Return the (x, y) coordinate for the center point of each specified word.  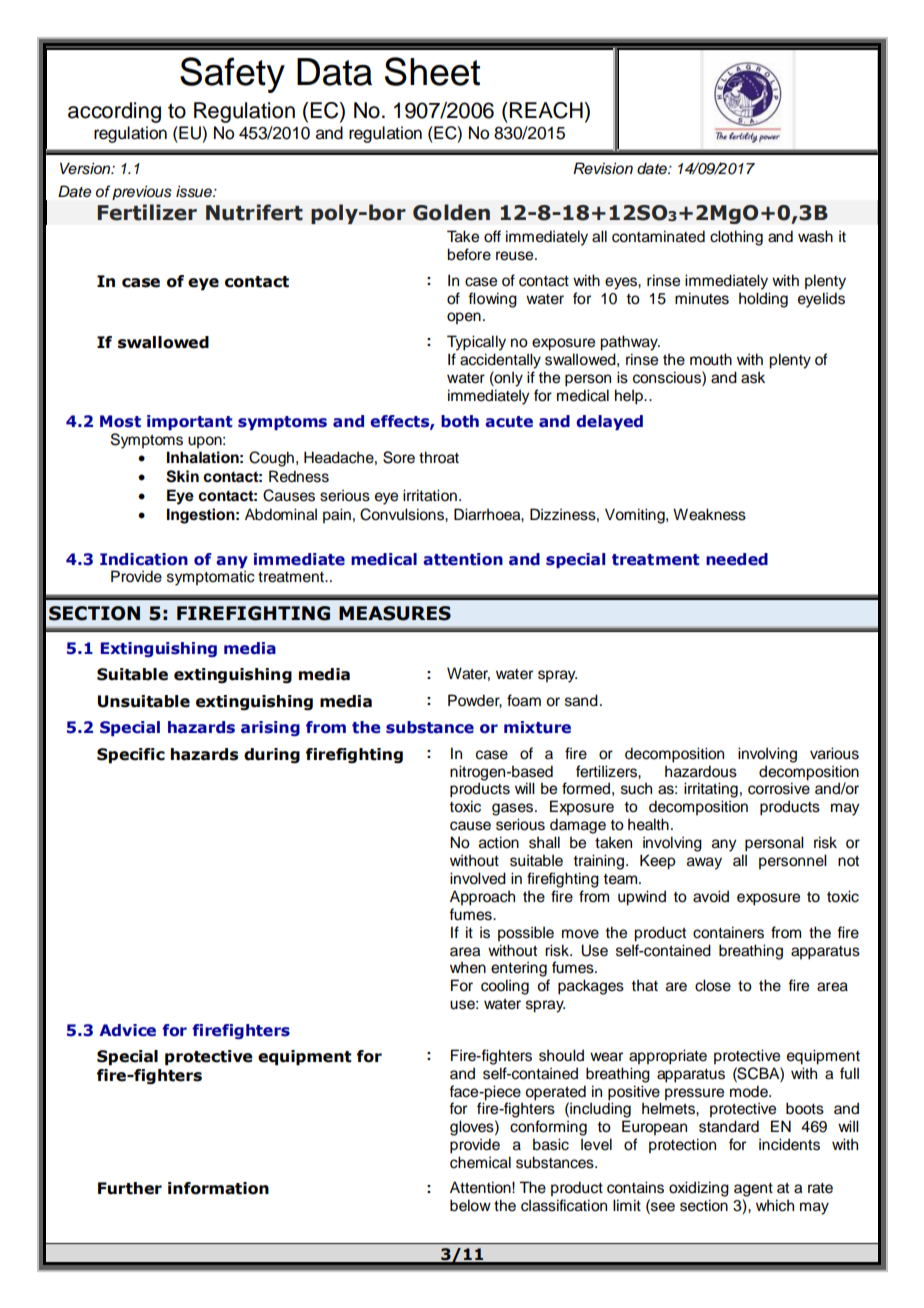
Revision (603, 168)
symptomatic (211, 578)
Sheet (432, 71)
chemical (480, 1162)
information (218, 1188)
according (114, 112)
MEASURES (395, 613)
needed (737, 559)
